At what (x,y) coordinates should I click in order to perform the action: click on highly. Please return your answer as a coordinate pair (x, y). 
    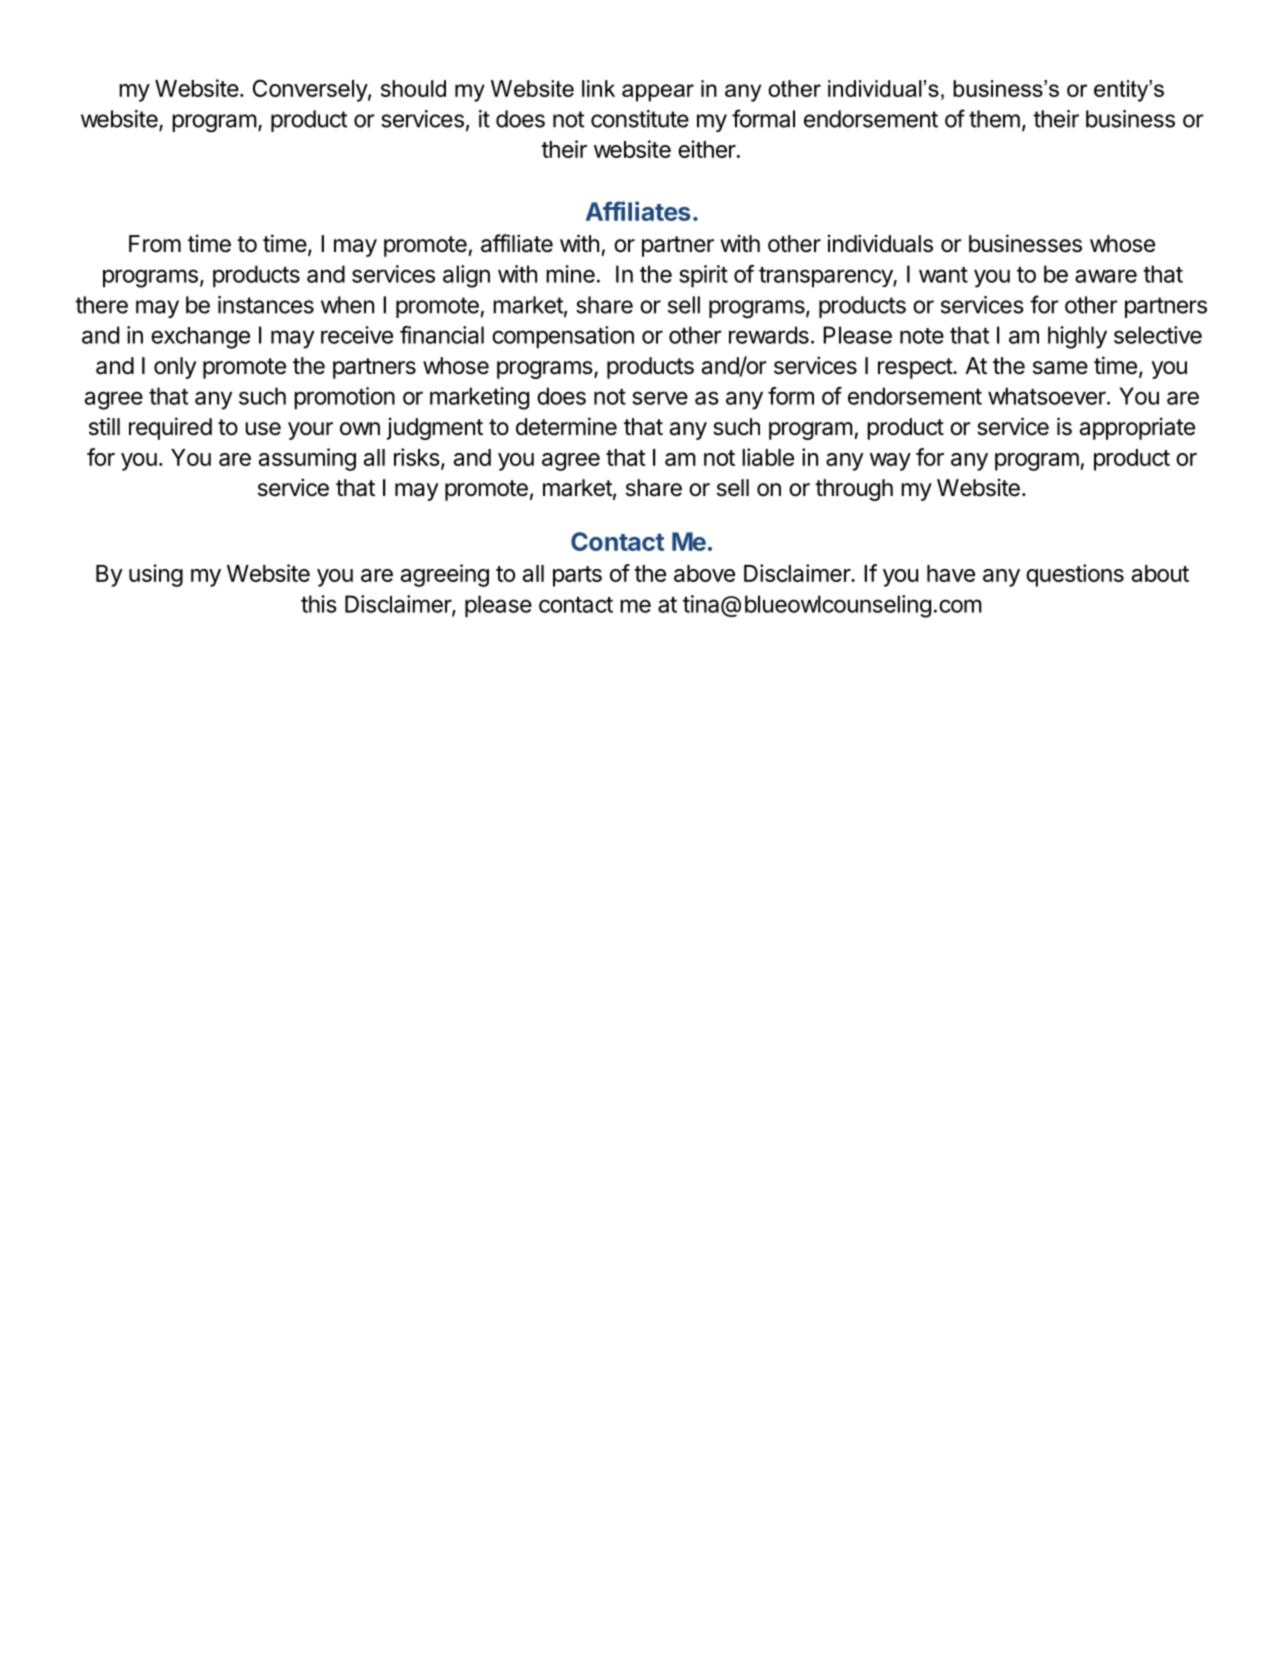
    Looking at the image, I should click on (1077, 337).
